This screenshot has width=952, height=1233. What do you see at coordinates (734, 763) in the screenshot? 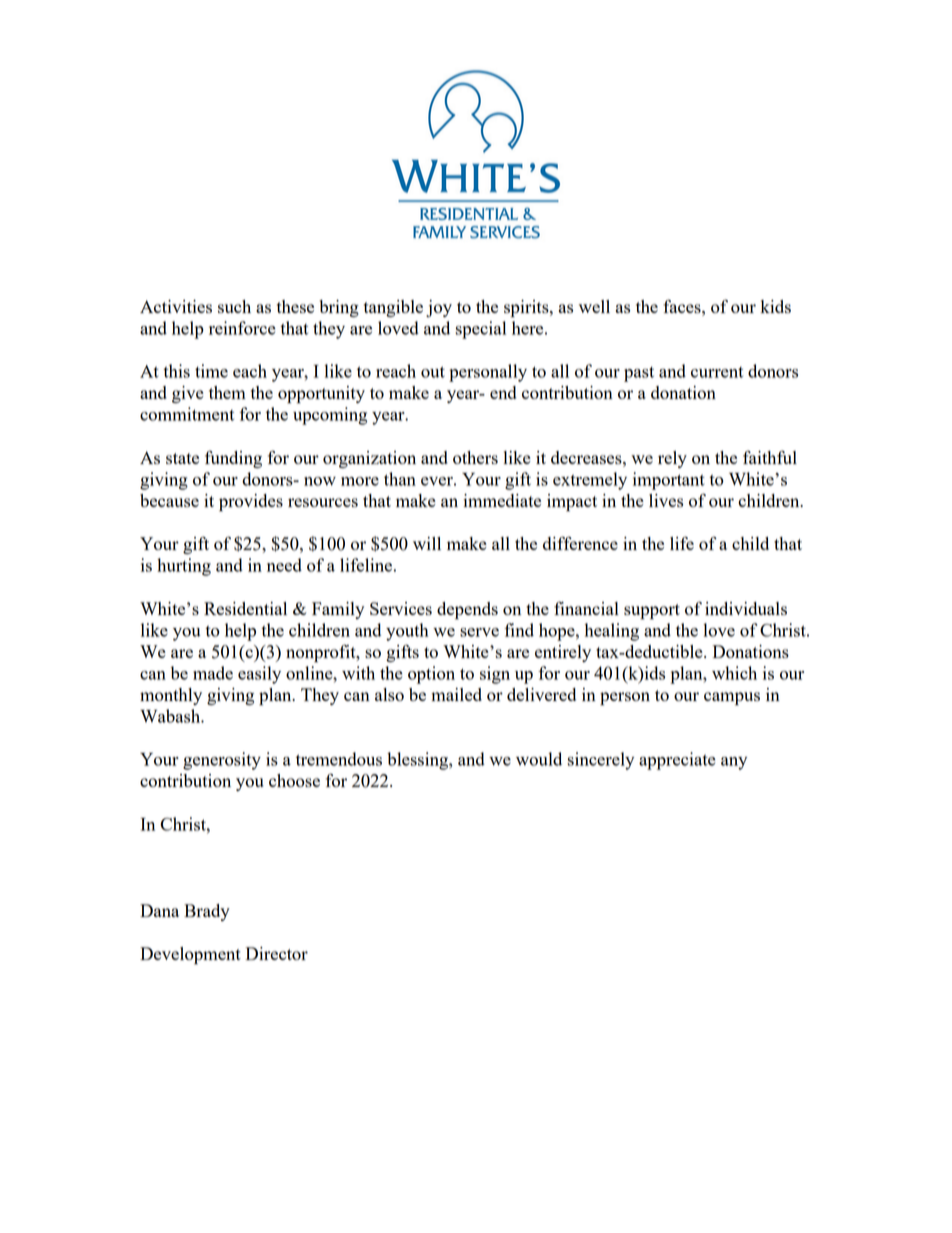
I see `any` at bounding box center [734, 763].
